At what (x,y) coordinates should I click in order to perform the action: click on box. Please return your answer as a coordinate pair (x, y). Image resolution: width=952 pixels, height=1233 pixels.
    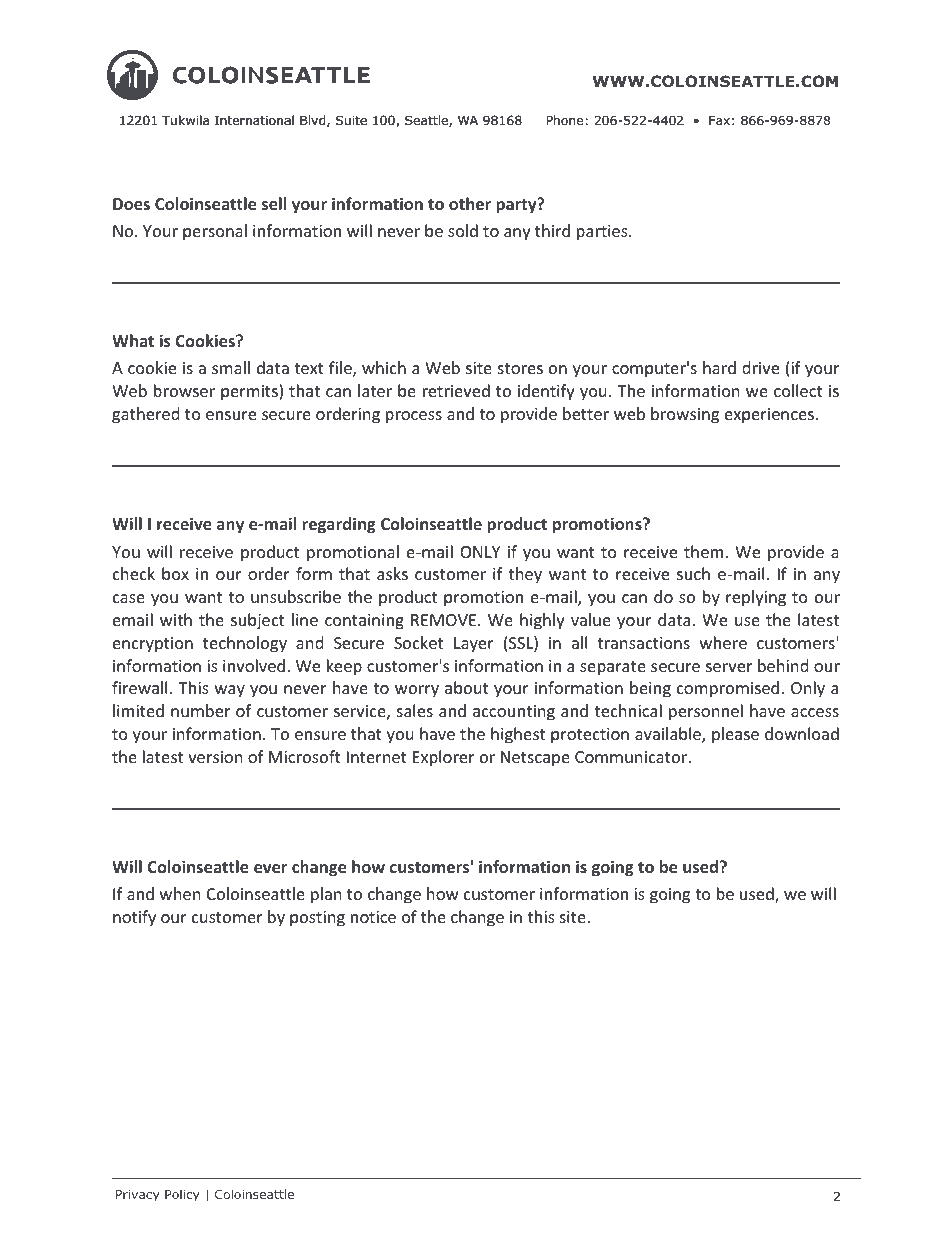
    Looking at the image, I should click on (175, 573).
